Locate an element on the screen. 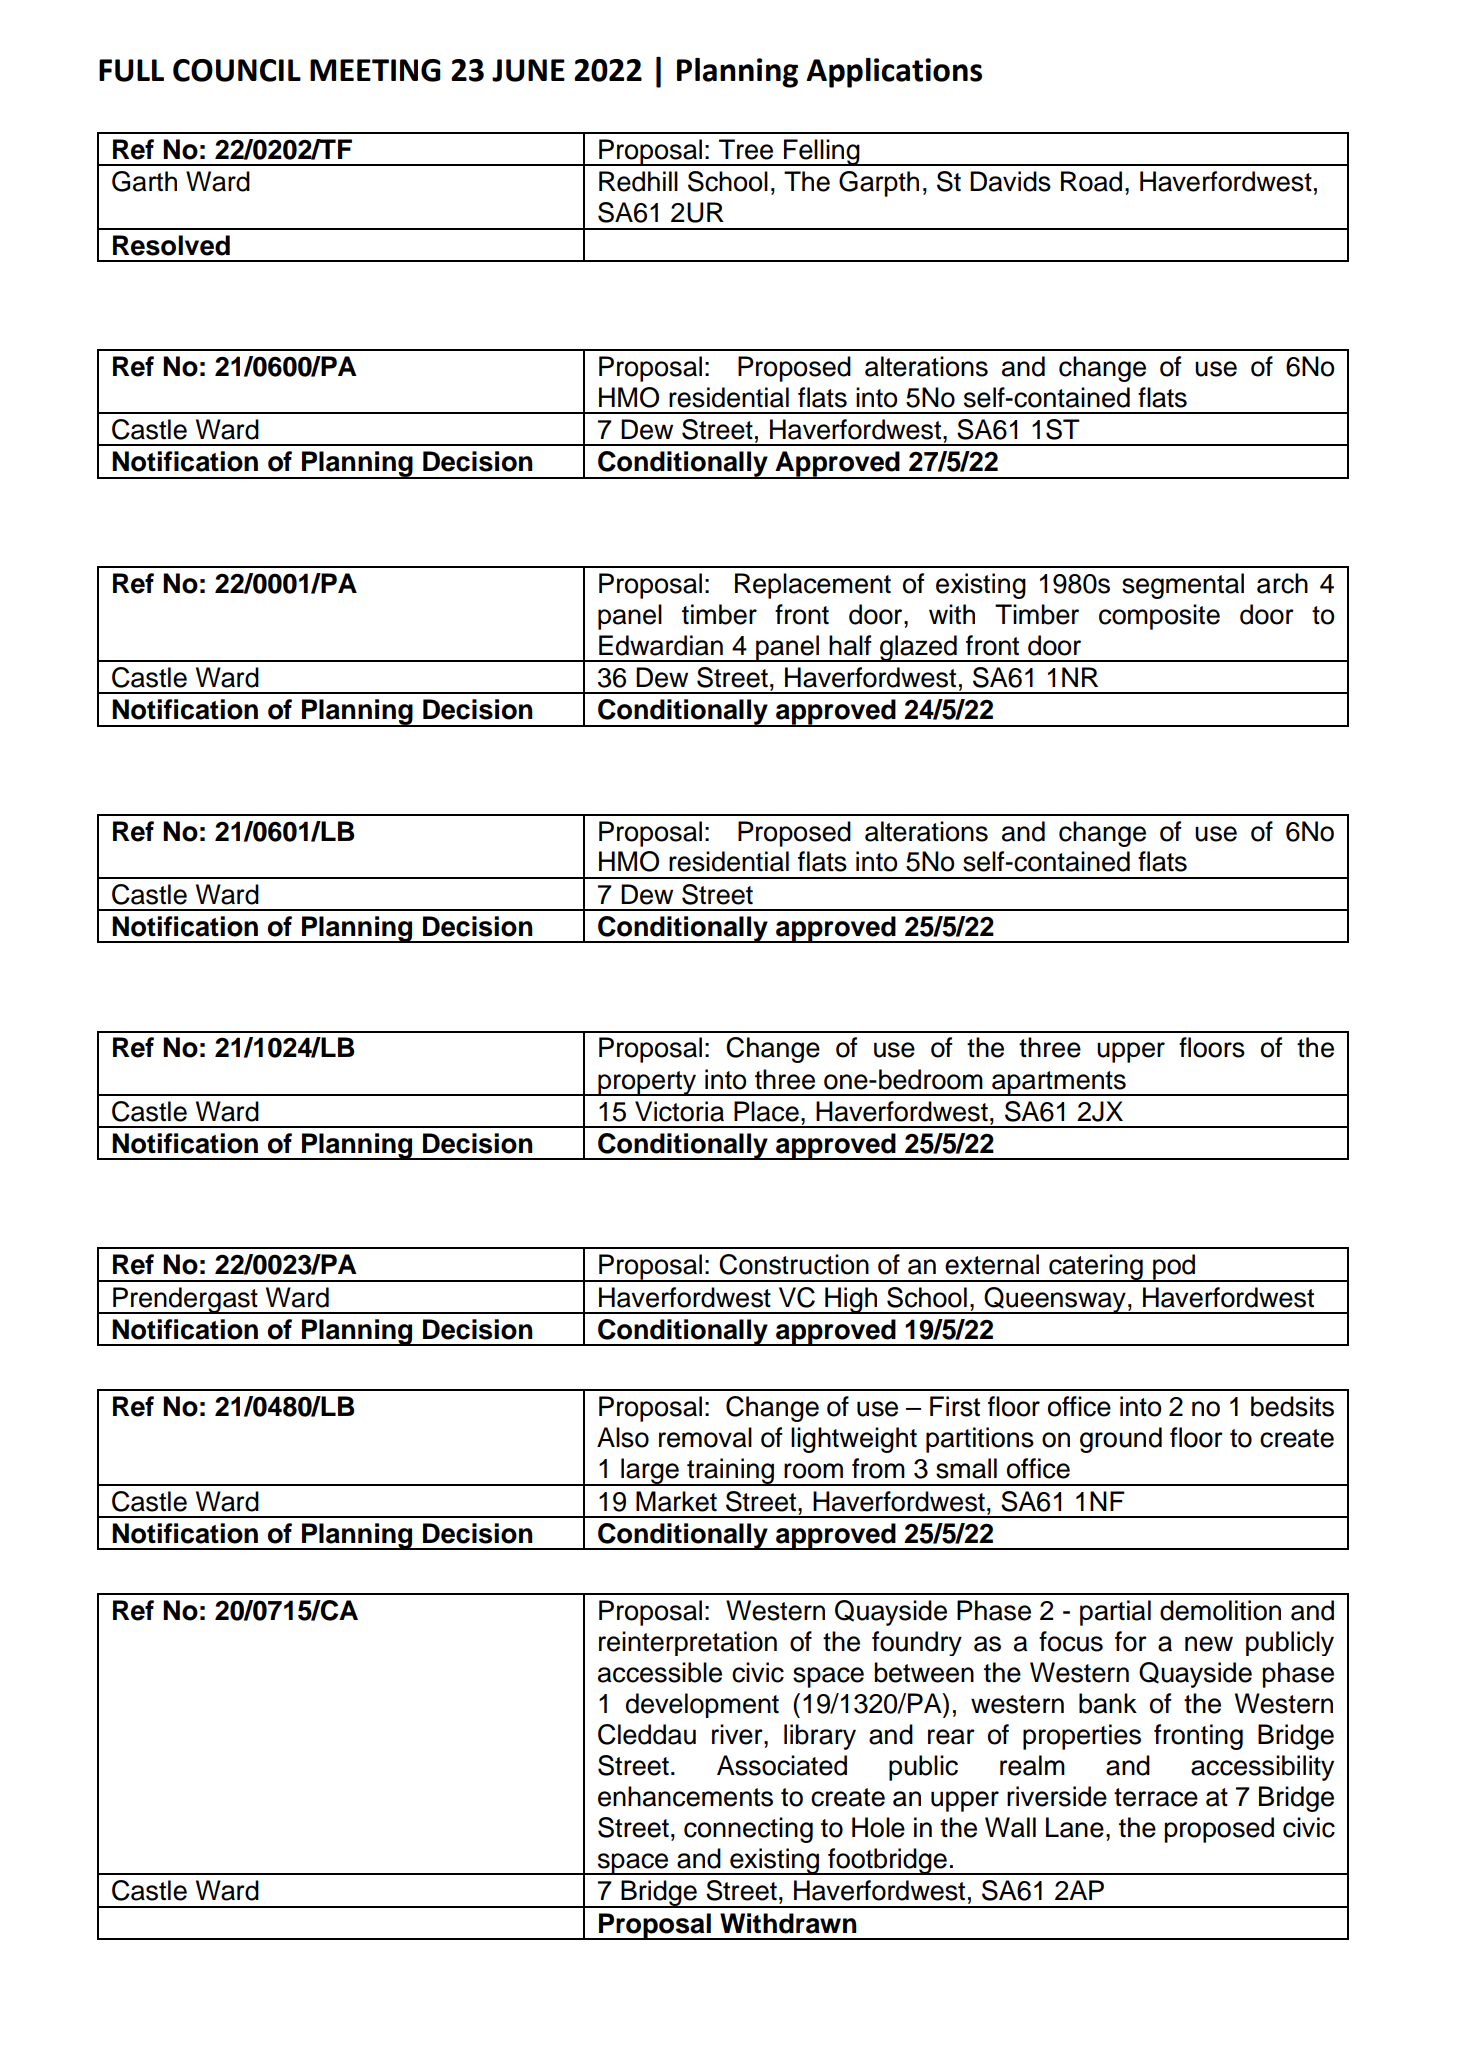  Prendergast is located at coordinates (185, 1300).
